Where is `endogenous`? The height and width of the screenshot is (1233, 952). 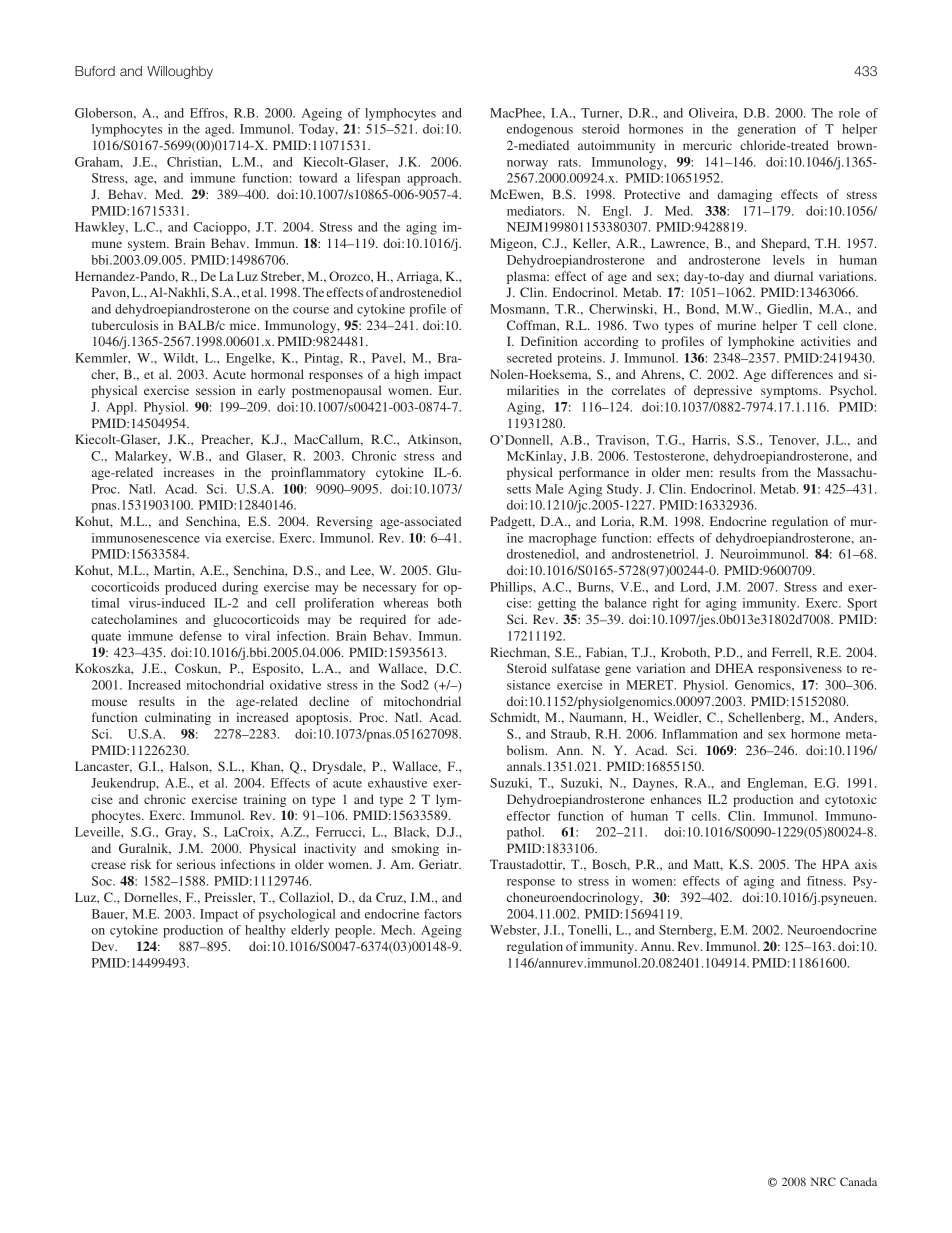
endogenous is located at coordinates (540, 130).
